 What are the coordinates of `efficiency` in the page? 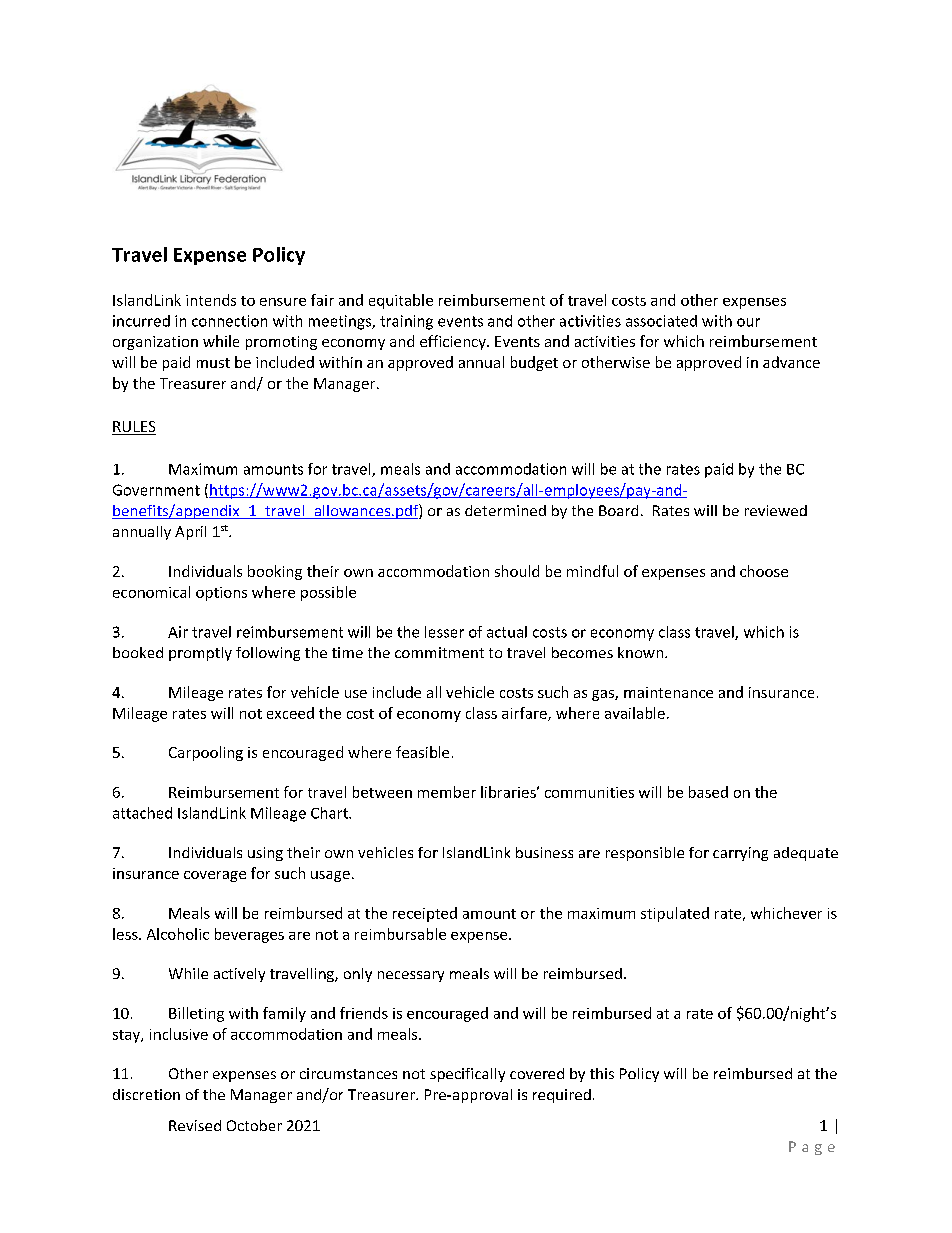 It's located at (454, 342).
